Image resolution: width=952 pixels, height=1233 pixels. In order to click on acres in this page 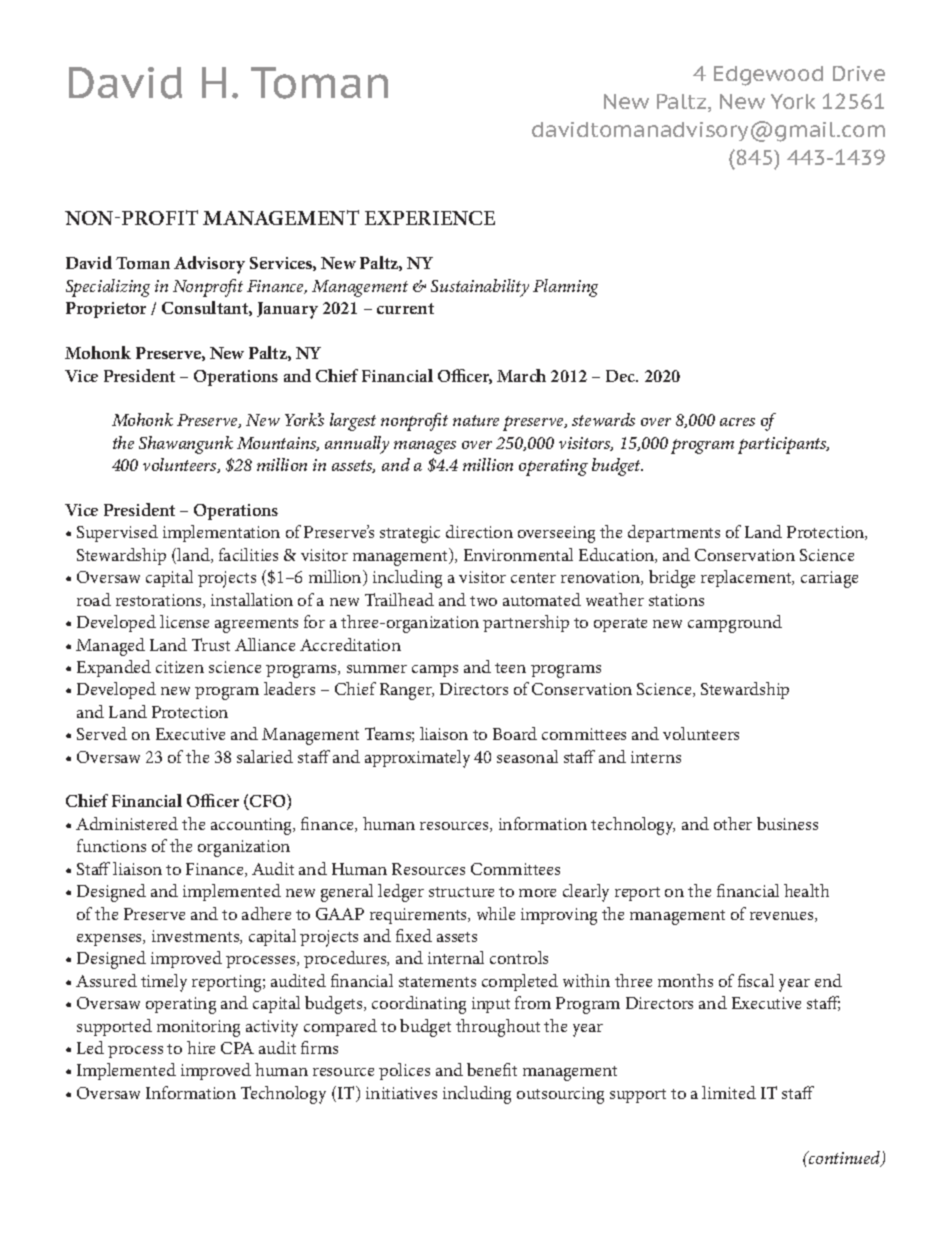, I will do `click(737, 422)`.
